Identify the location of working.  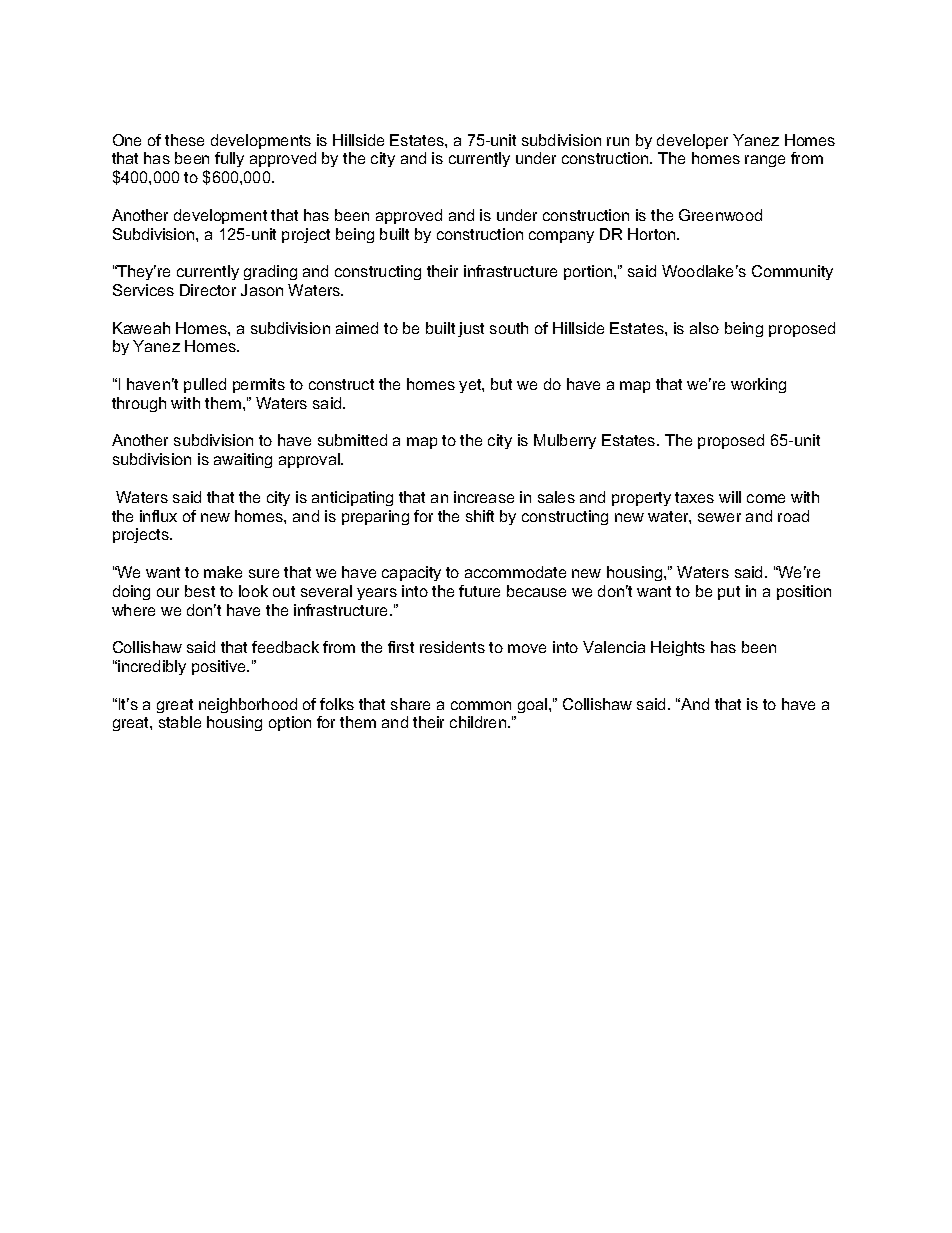
(758, 385).
